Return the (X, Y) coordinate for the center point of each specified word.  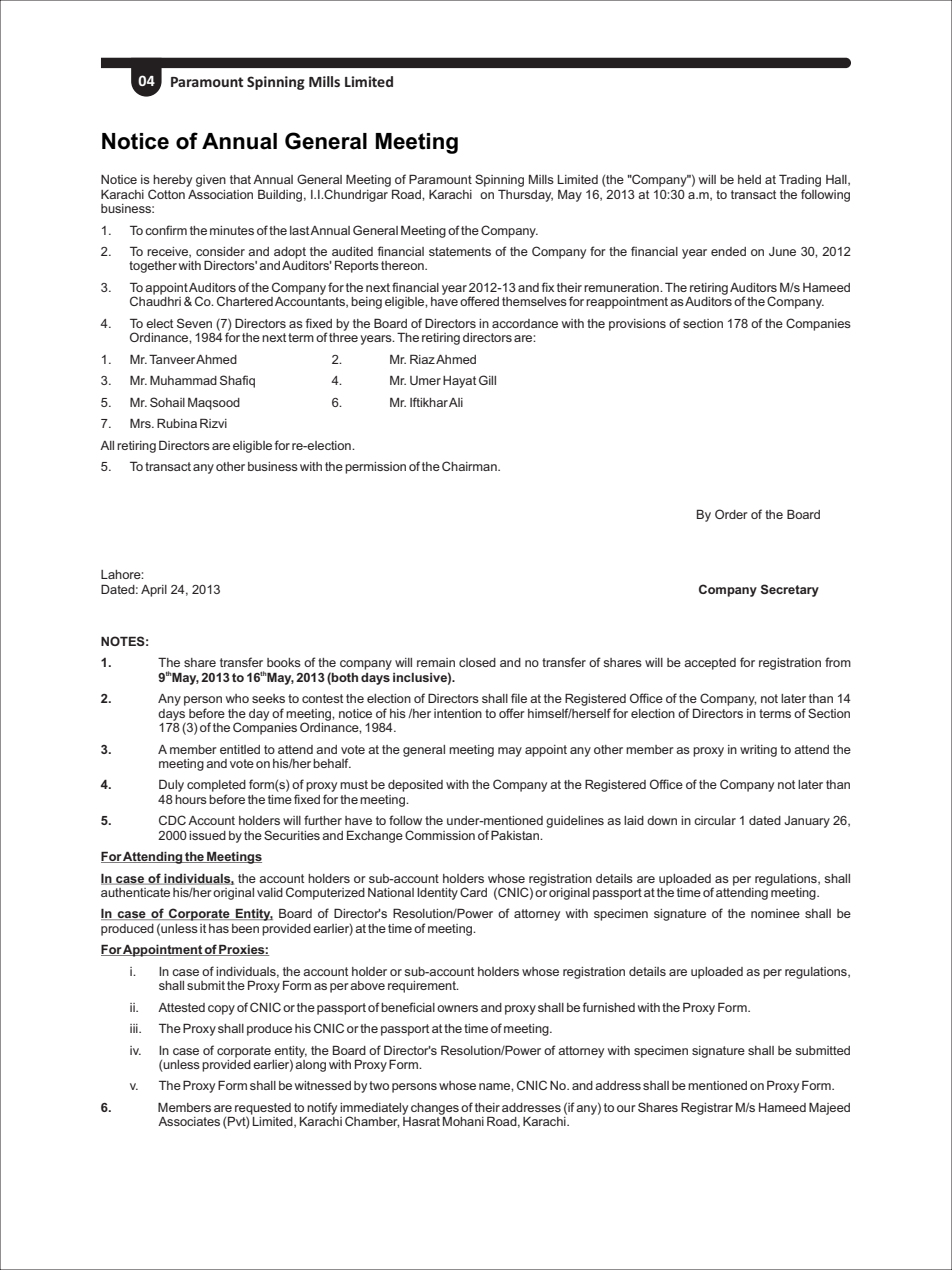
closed (477, 662)
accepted (710, 664)
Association (220, 194)
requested (263, 1110)
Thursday (525, 195)
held (749, 179)
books (284, 662)
